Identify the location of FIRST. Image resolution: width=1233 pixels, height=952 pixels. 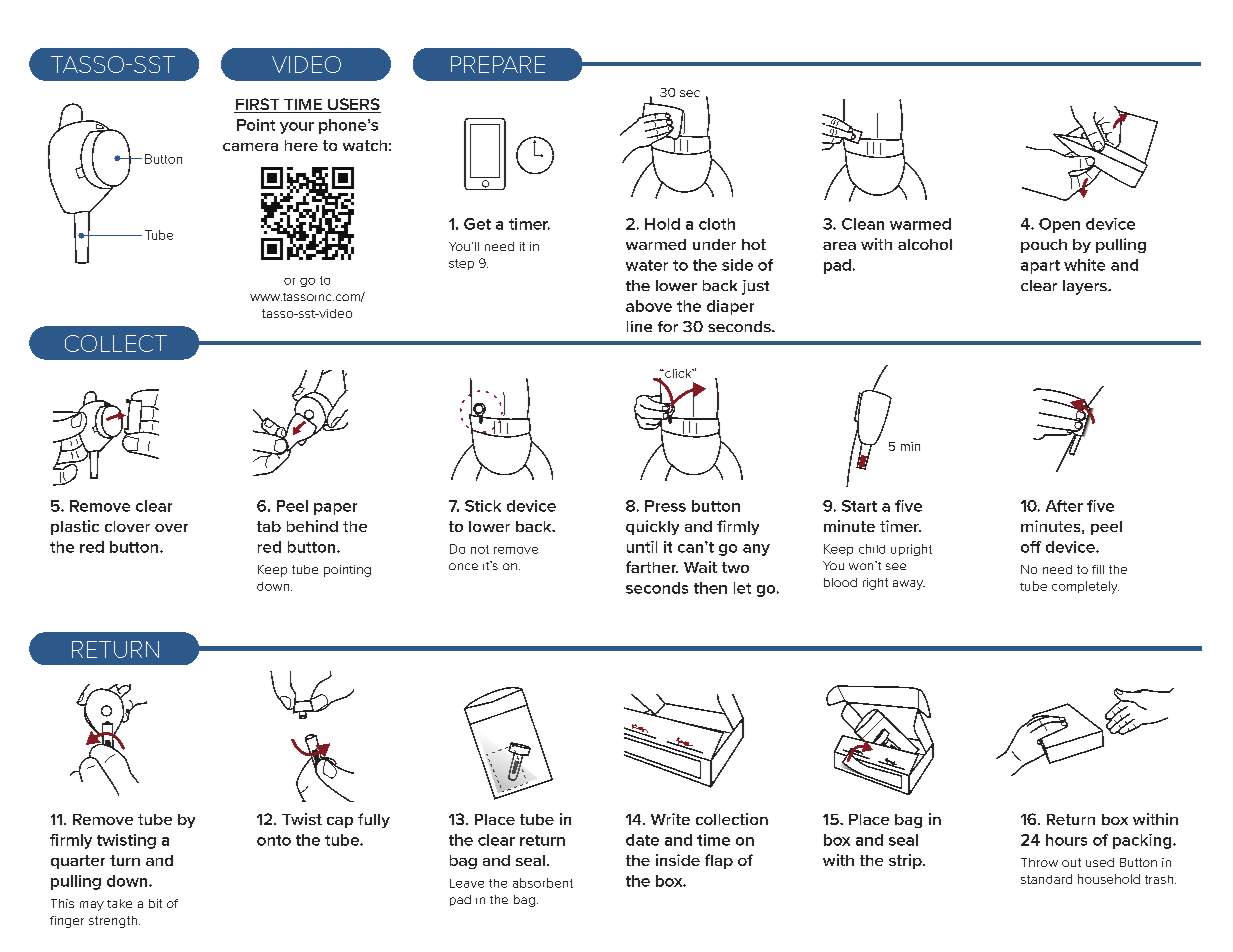
(258, 105).
